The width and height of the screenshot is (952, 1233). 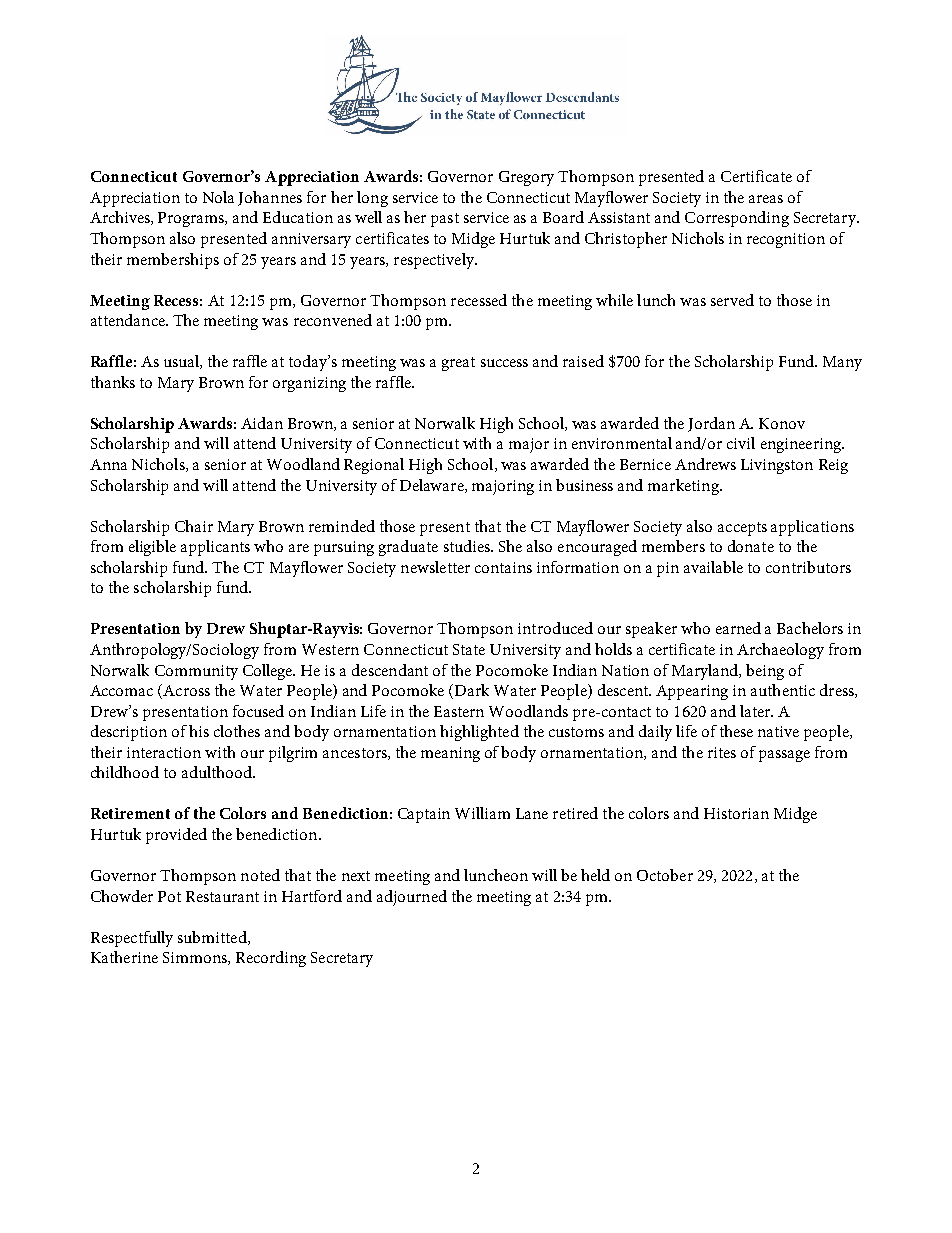 What do you see at coordinates (783, 690) in the screenshot?
I see `authentic` at bounding box center [783, 690].
